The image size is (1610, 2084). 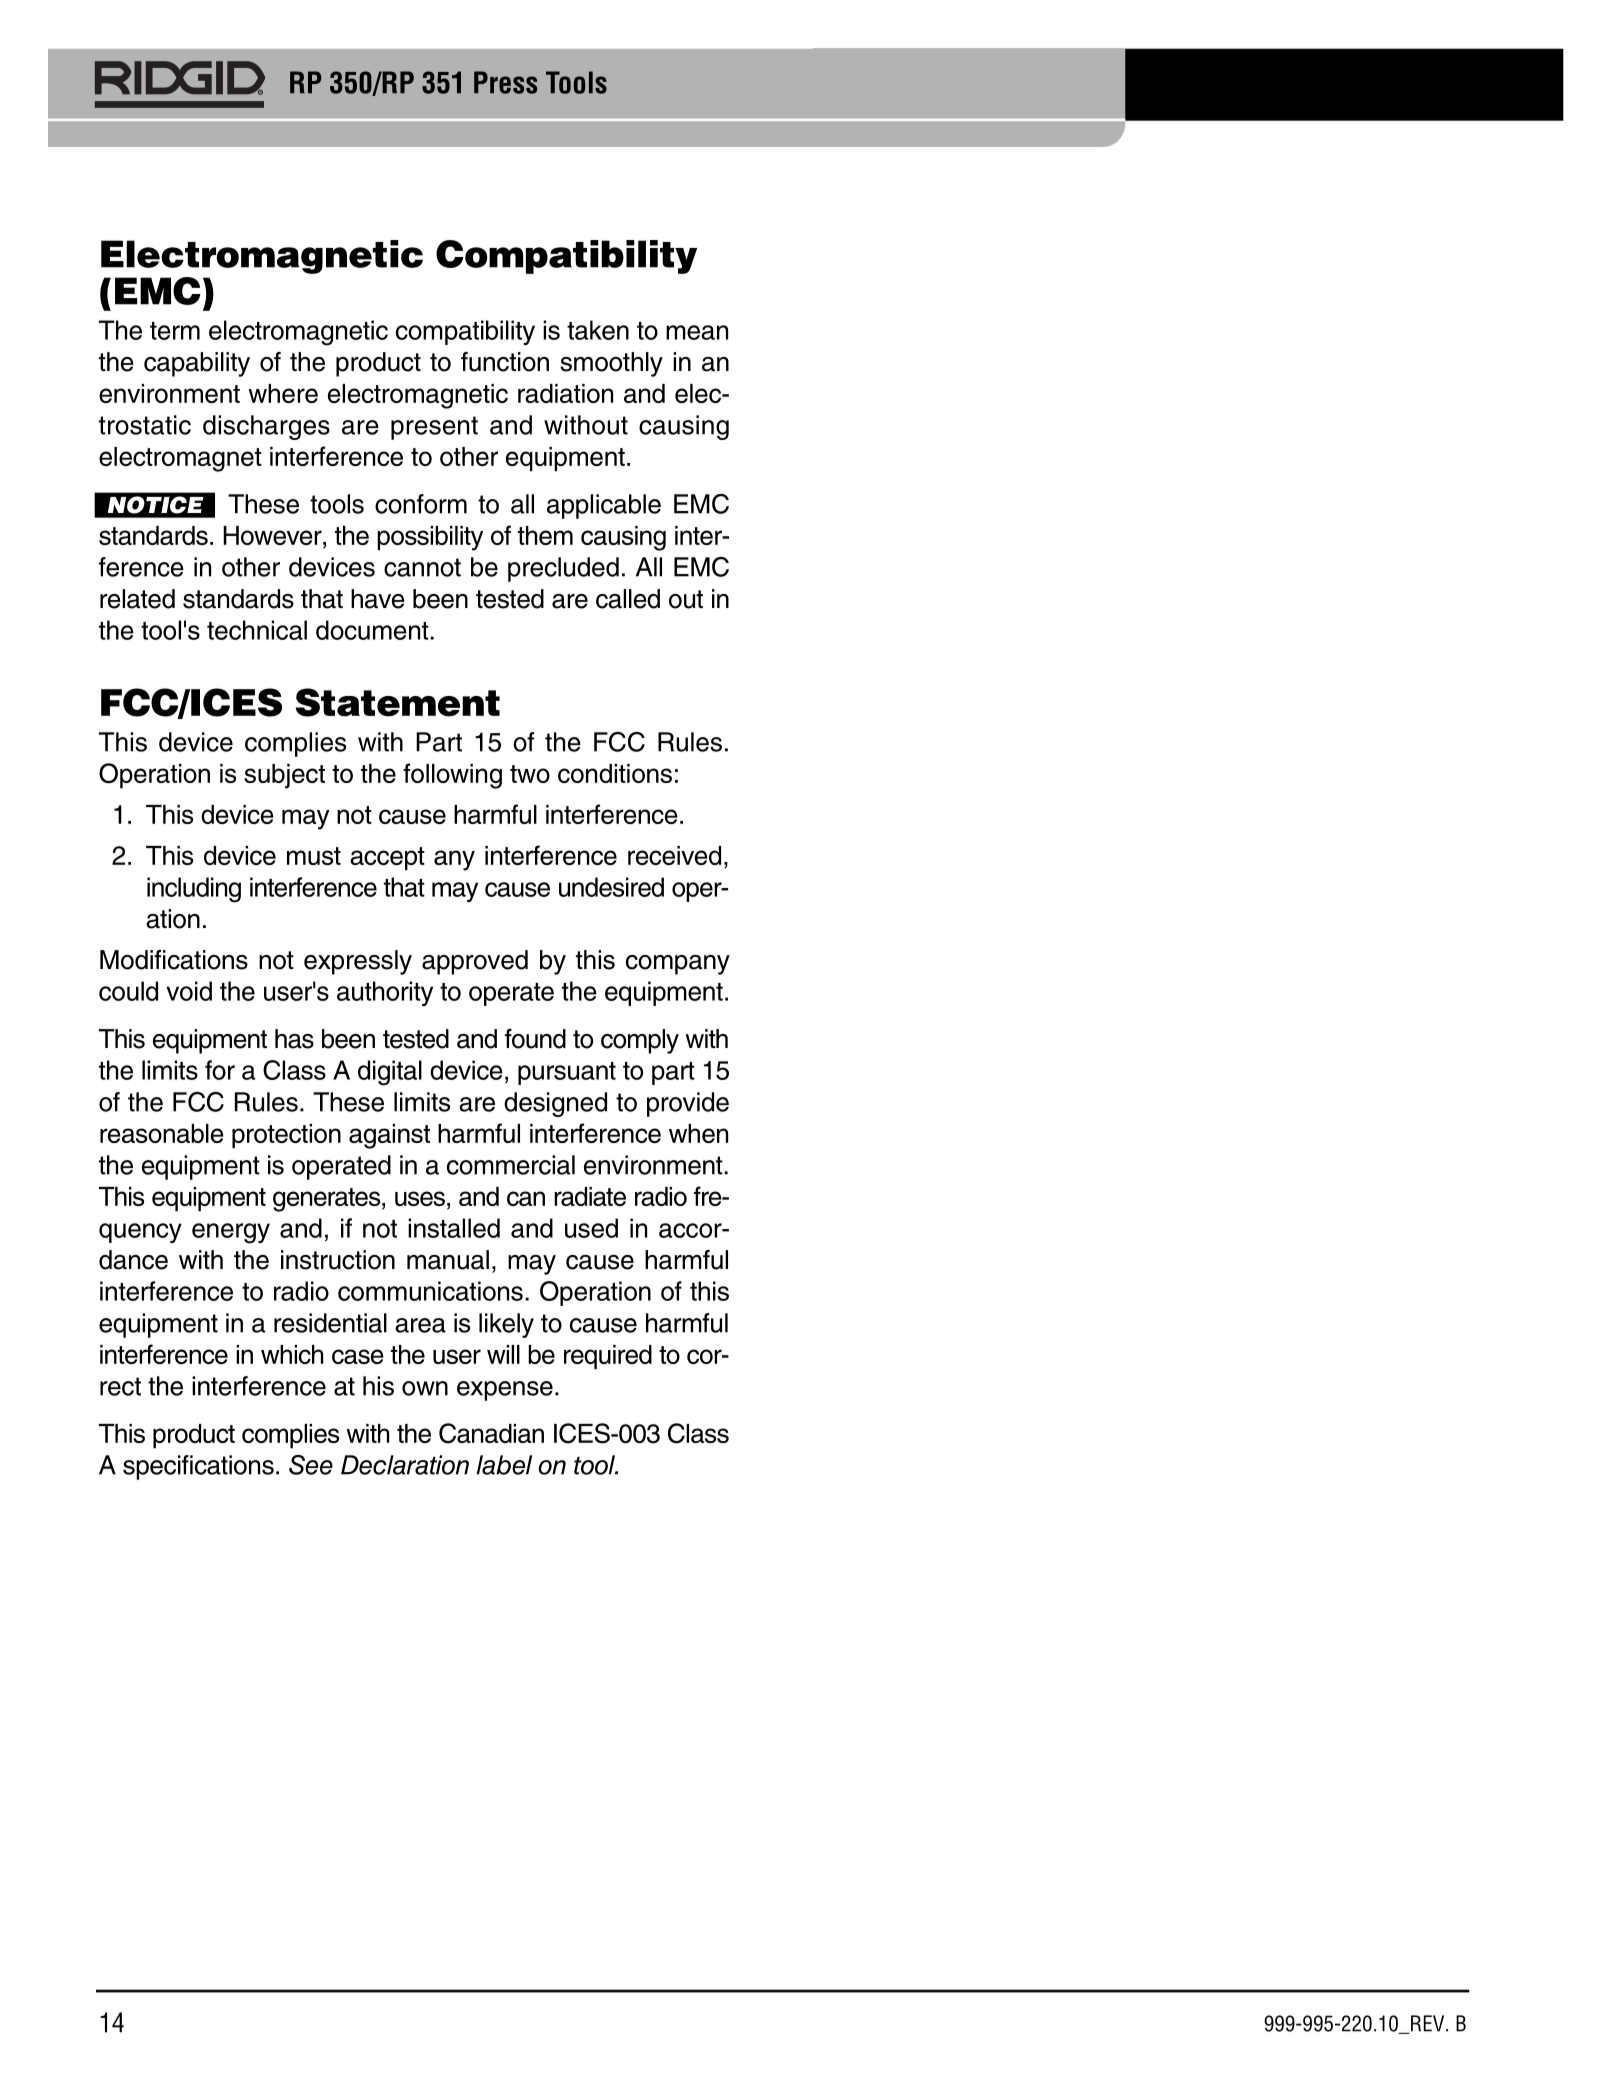 I want to click on authority, so click(x=385, y=993).
